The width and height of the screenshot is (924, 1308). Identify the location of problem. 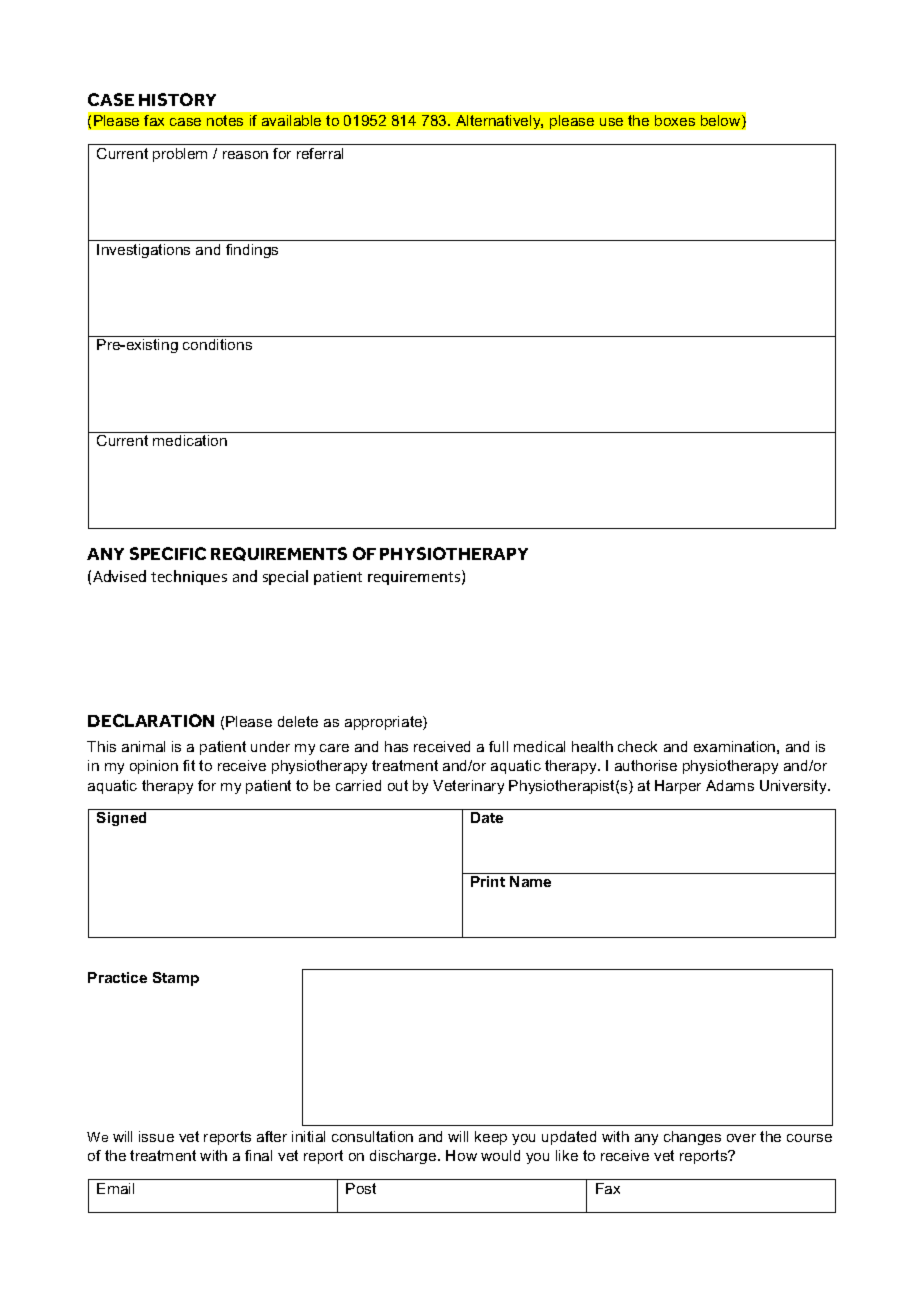
(180, 155).
